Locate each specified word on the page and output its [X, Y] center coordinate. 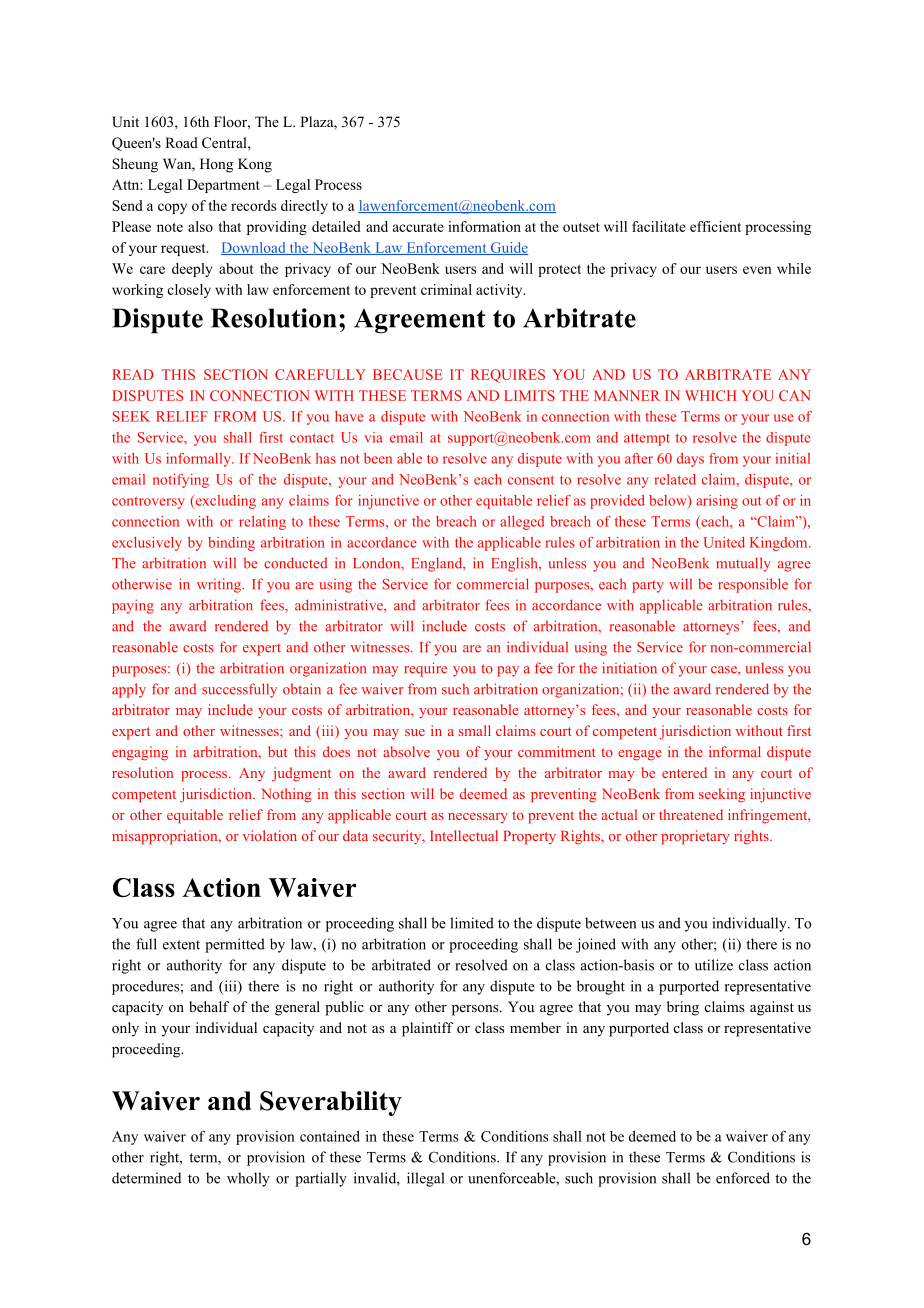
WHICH [711, 395]
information [484, 226]
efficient [715, 226]
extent [181, 945]
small [475, 730]
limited [472, 923]
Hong [216, 165]
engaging [140, 753]
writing [220, 585]
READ [133, 374]
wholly [248, 1179]
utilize [714, 965]
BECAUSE [408, 374]
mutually [743, 564]
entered [684, 772]
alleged [522, 523]
